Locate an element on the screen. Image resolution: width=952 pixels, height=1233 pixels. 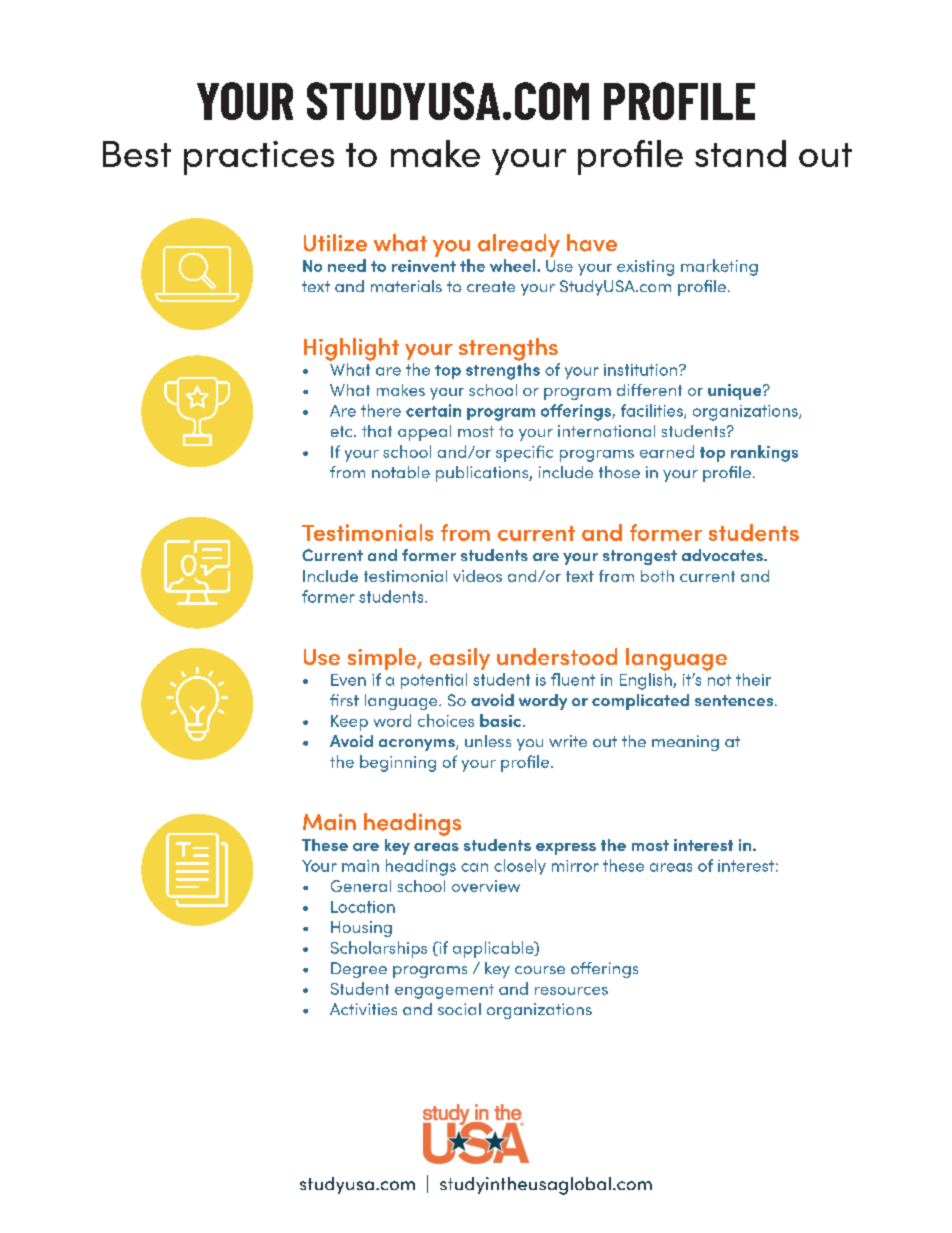
Degree is located at coordinates (359, 970).
